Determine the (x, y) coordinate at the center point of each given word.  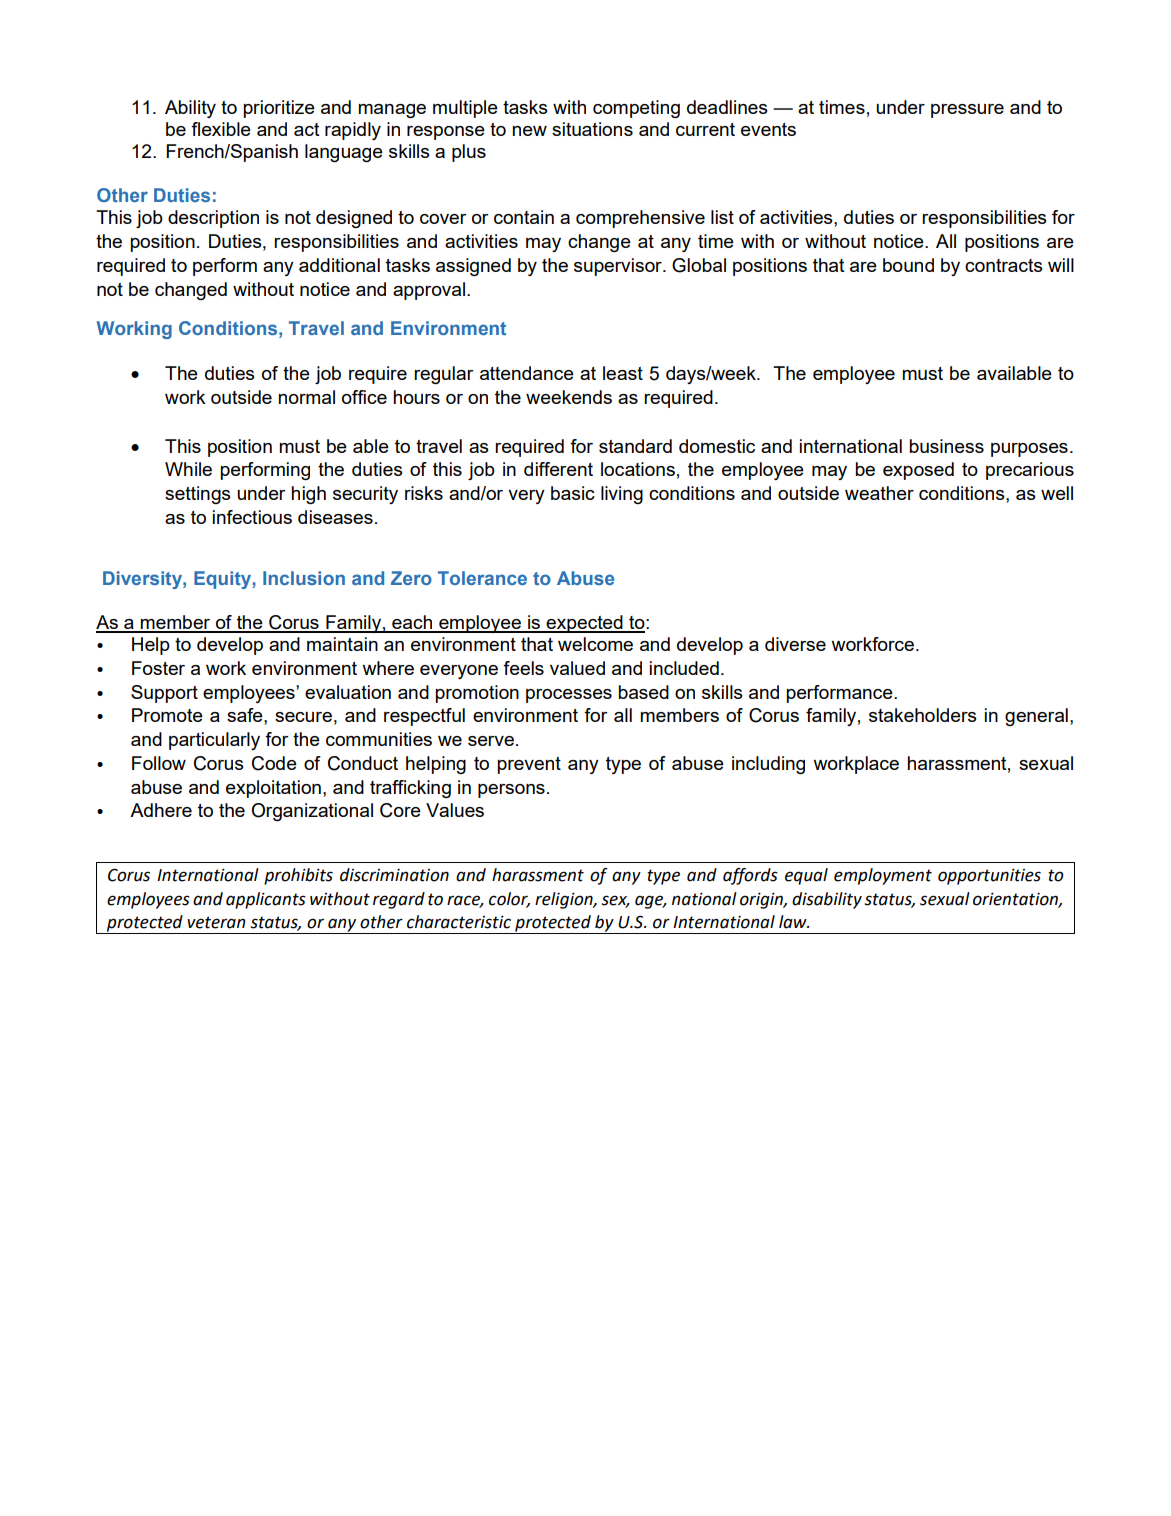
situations (592, 129)
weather (879, 493)
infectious (252, 517)
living (622, 495)
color (509, 899)
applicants (266, 900)
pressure (967, 111)
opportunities (989, 877)
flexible (221, 129)
